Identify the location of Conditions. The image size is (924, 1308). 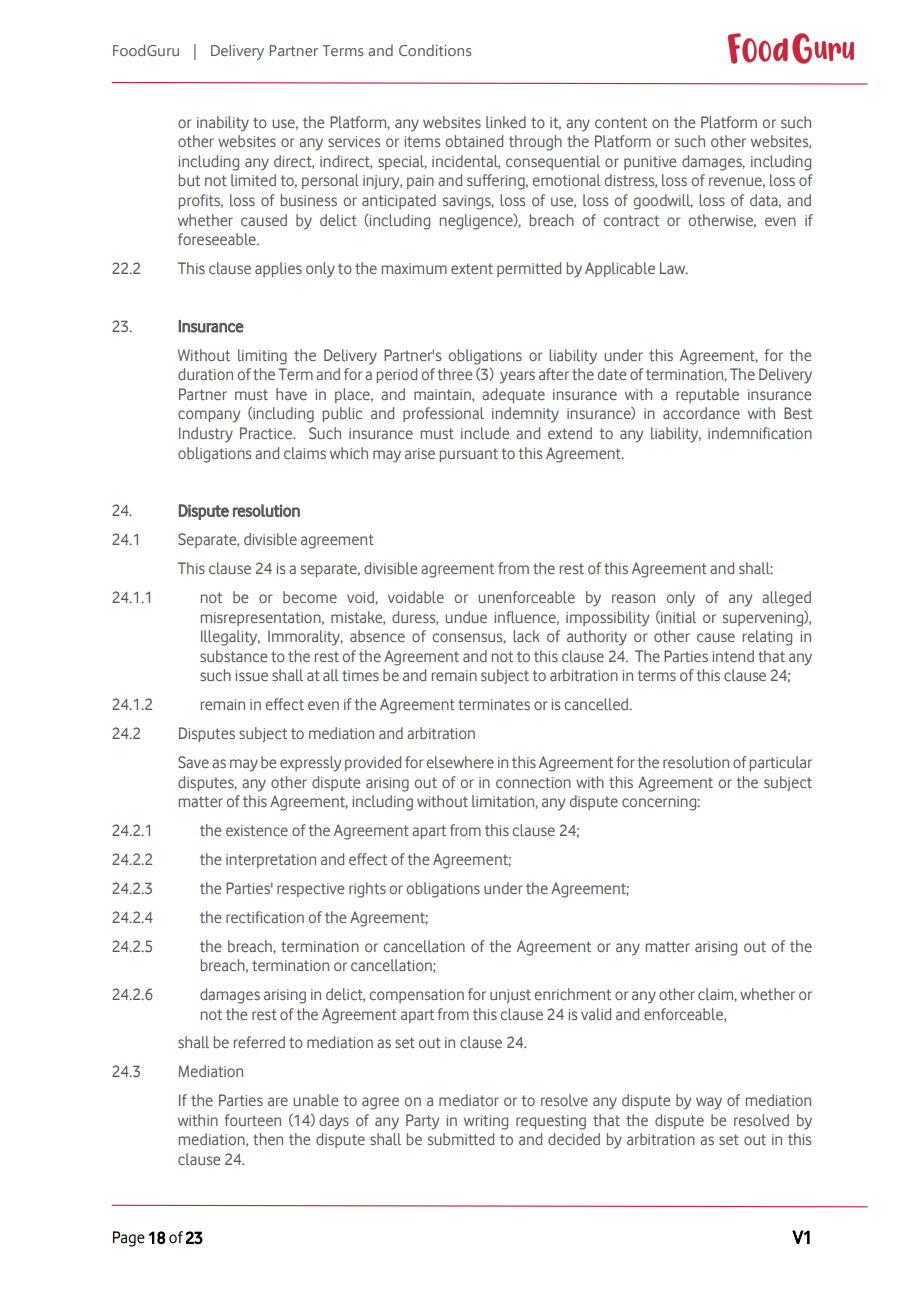
(435, 50).
